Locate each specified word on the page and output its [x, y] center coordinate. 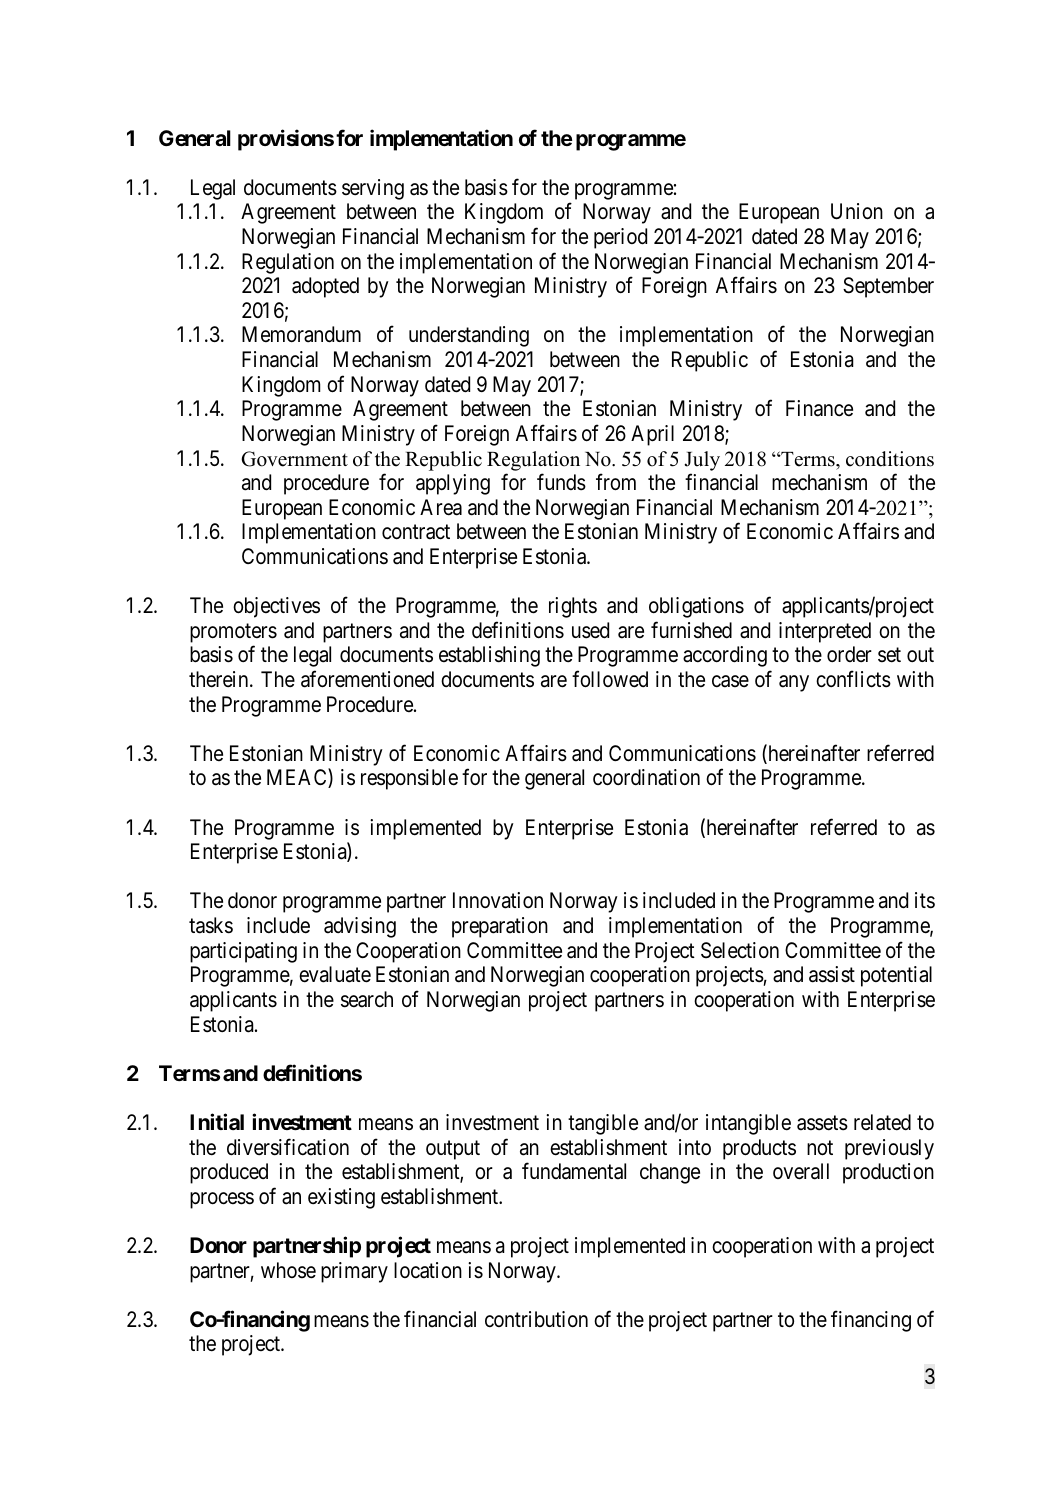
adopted [325, 287]
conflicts [853, 679]
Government [294, 459]
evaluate [335, 974]
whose [288, 1270]
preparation [500, 927]
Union [857, 211]
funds [561, 482]
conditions [890, 459]
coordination [646, 777]
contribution [536, 1319]
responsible [409, 779]
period [620, 238]
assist [832, 974]
